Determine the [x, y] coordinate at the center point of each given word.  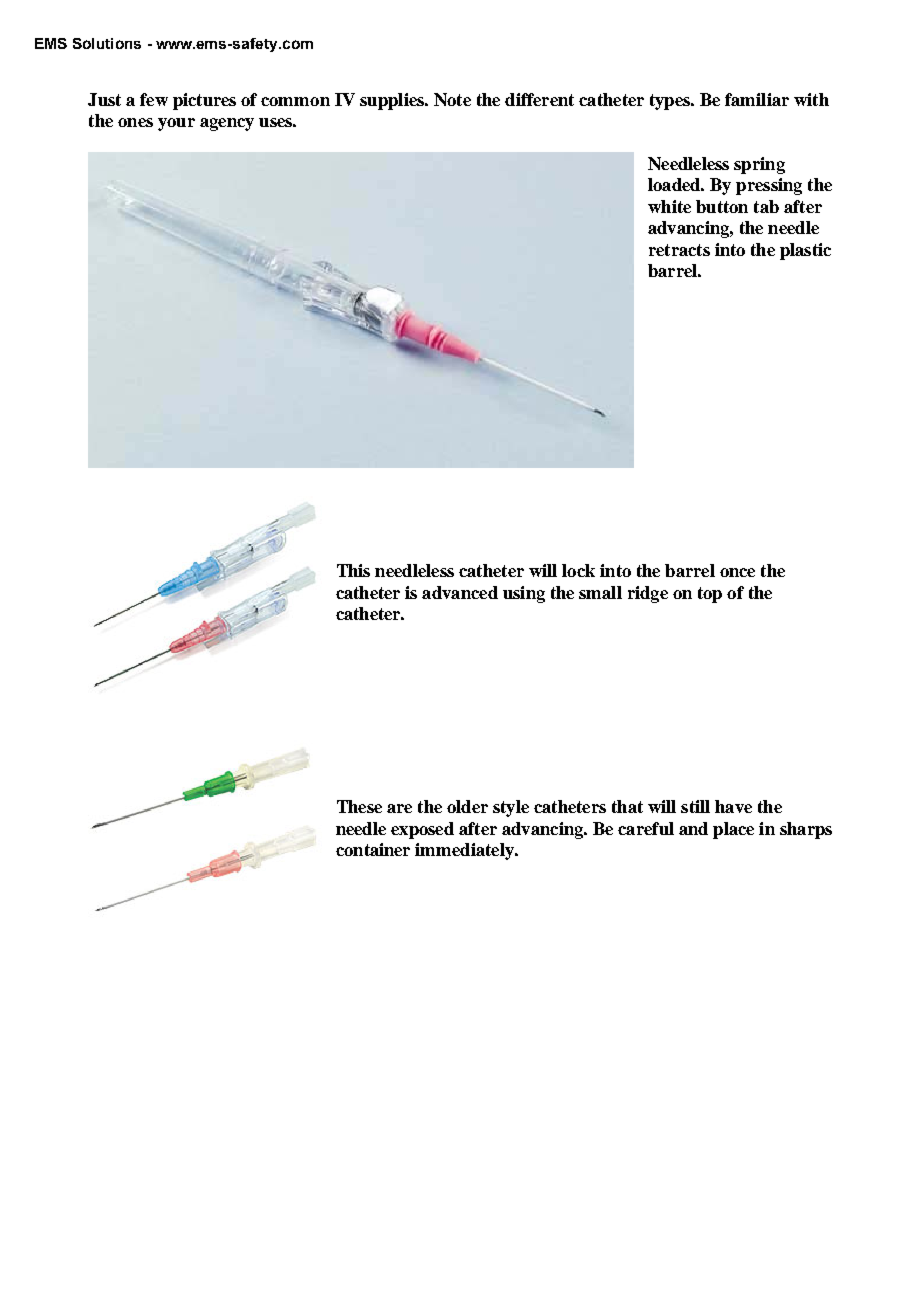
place [733, 830]
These [359, 806]
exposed [422, 830]
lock [578, 570]
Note [452, 99]
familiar [757, 99]
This [353, 570]
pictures [204, 101]
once [737, 572]
